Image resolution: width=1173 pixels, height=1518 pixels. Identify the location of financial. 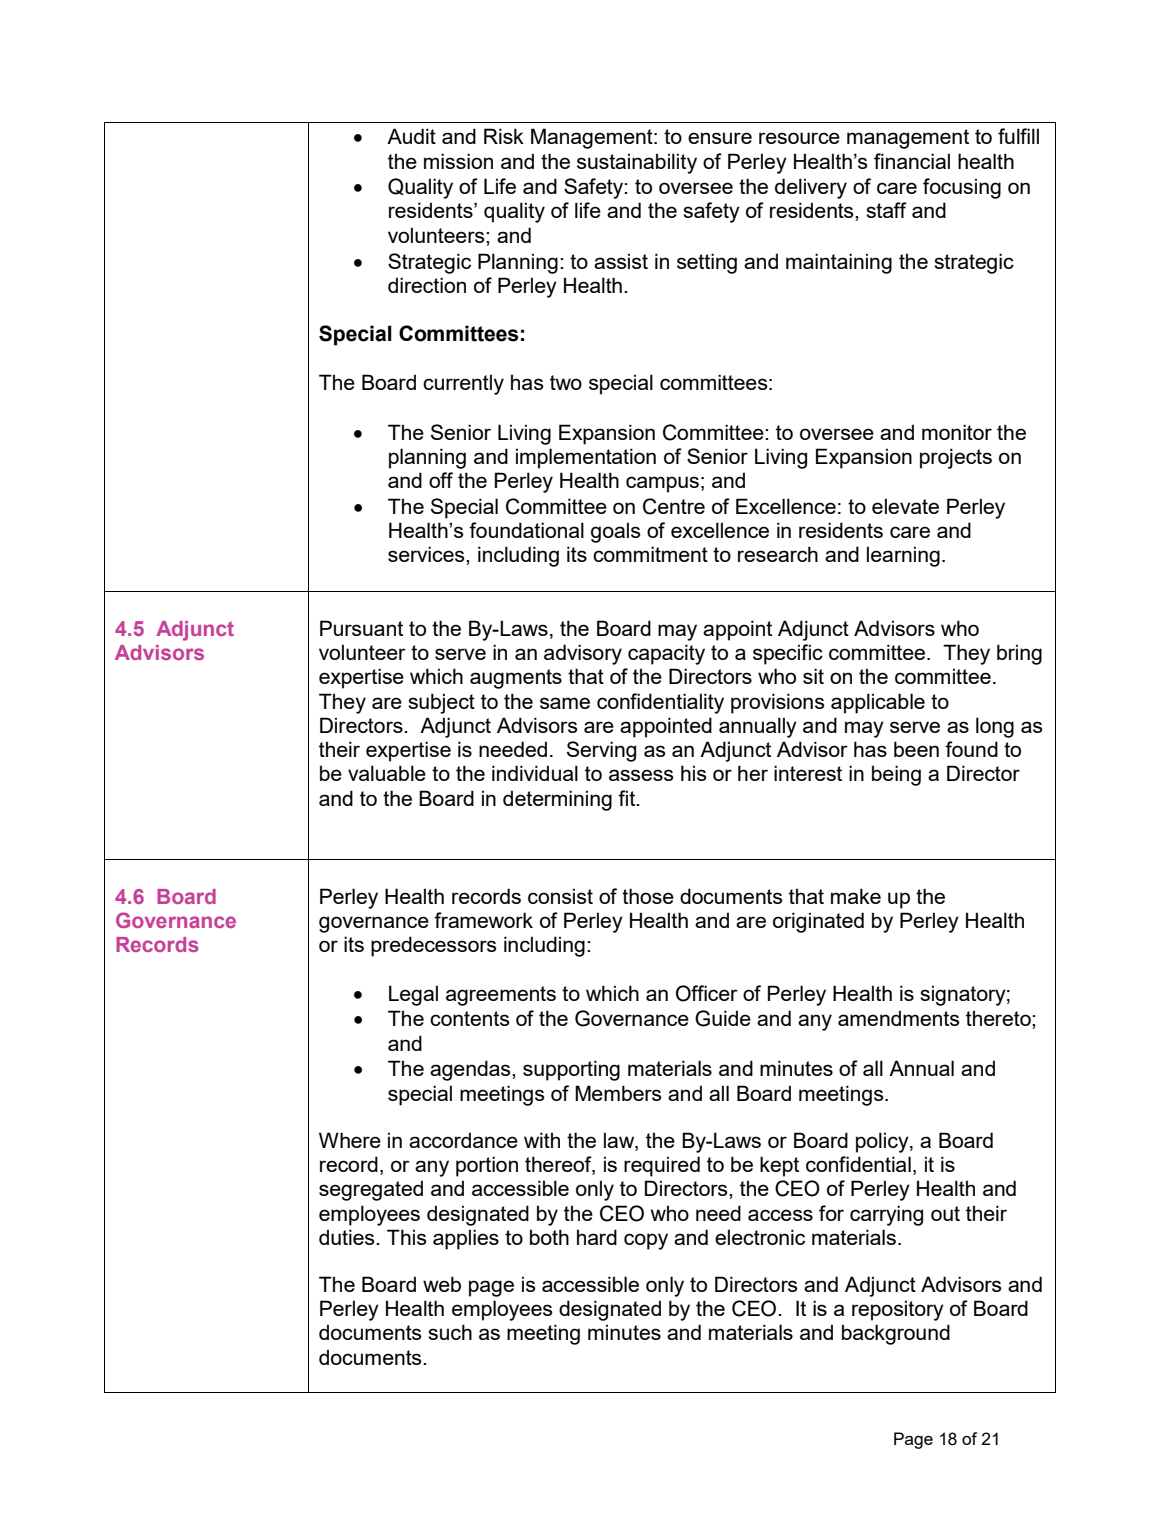
(912, 161).
